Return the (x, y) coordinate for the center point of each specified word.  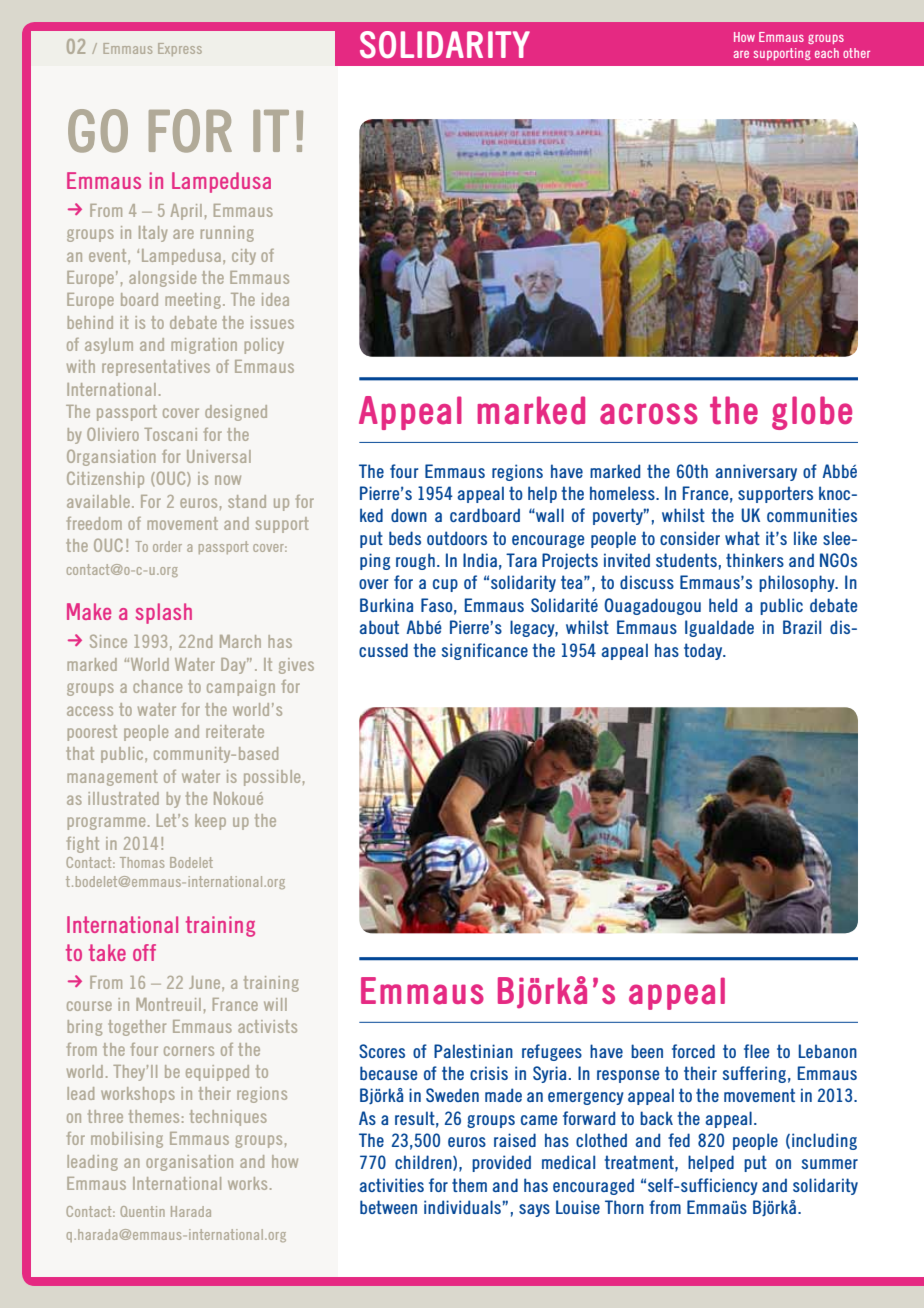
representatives (156, 368)
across (649, 414)
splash (164, 613)
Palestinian (473, 1051)
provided (501, 1163)
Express (180, 49)
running (227, 234)
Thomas (142, 862)
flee (757, 1051)
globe (812, 413)
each (827, 53)
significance (485, 651)
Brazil (802, 627)
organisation (189, 1163)
